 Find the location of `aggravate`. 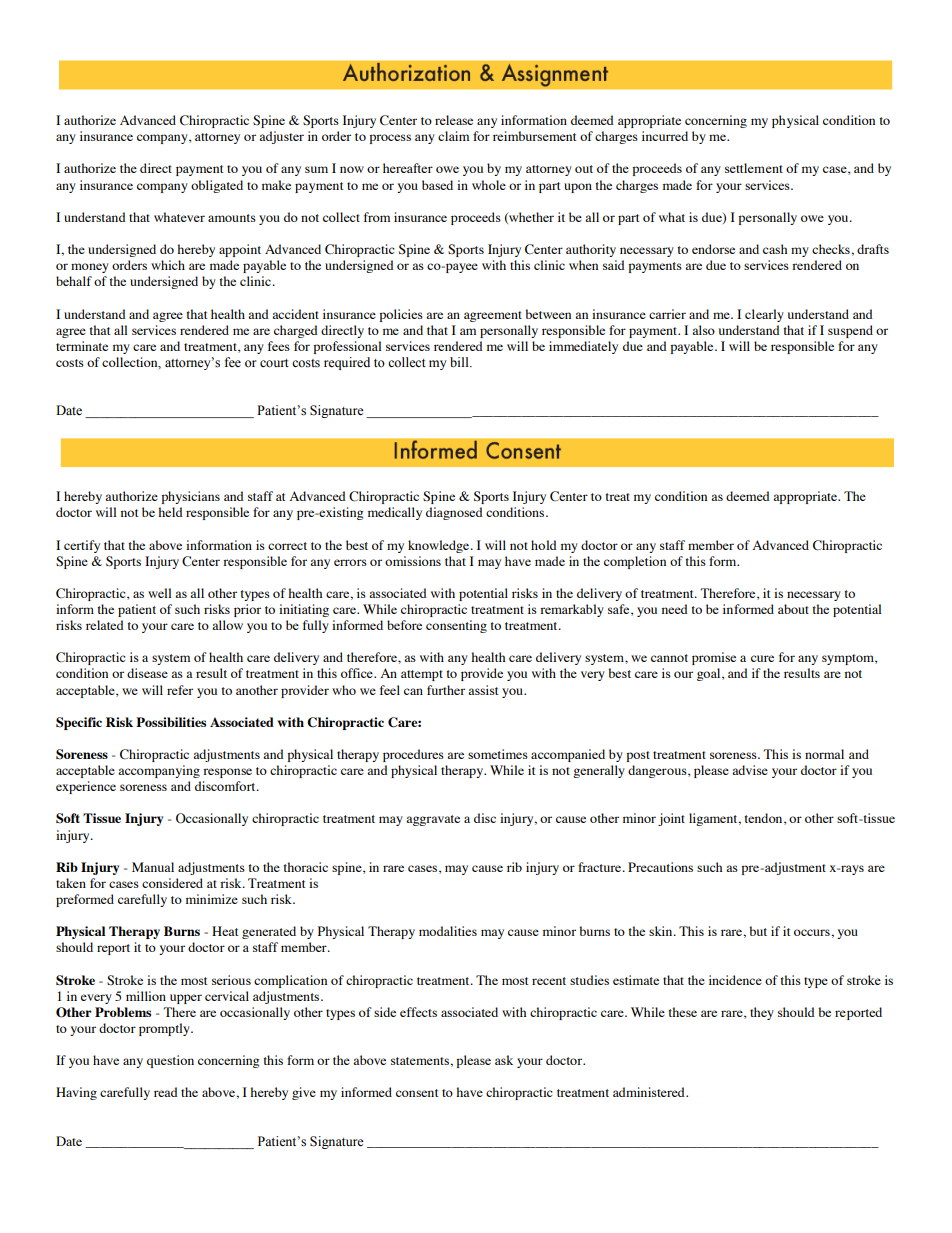

aggravate is located at coordinates (433, 820).
